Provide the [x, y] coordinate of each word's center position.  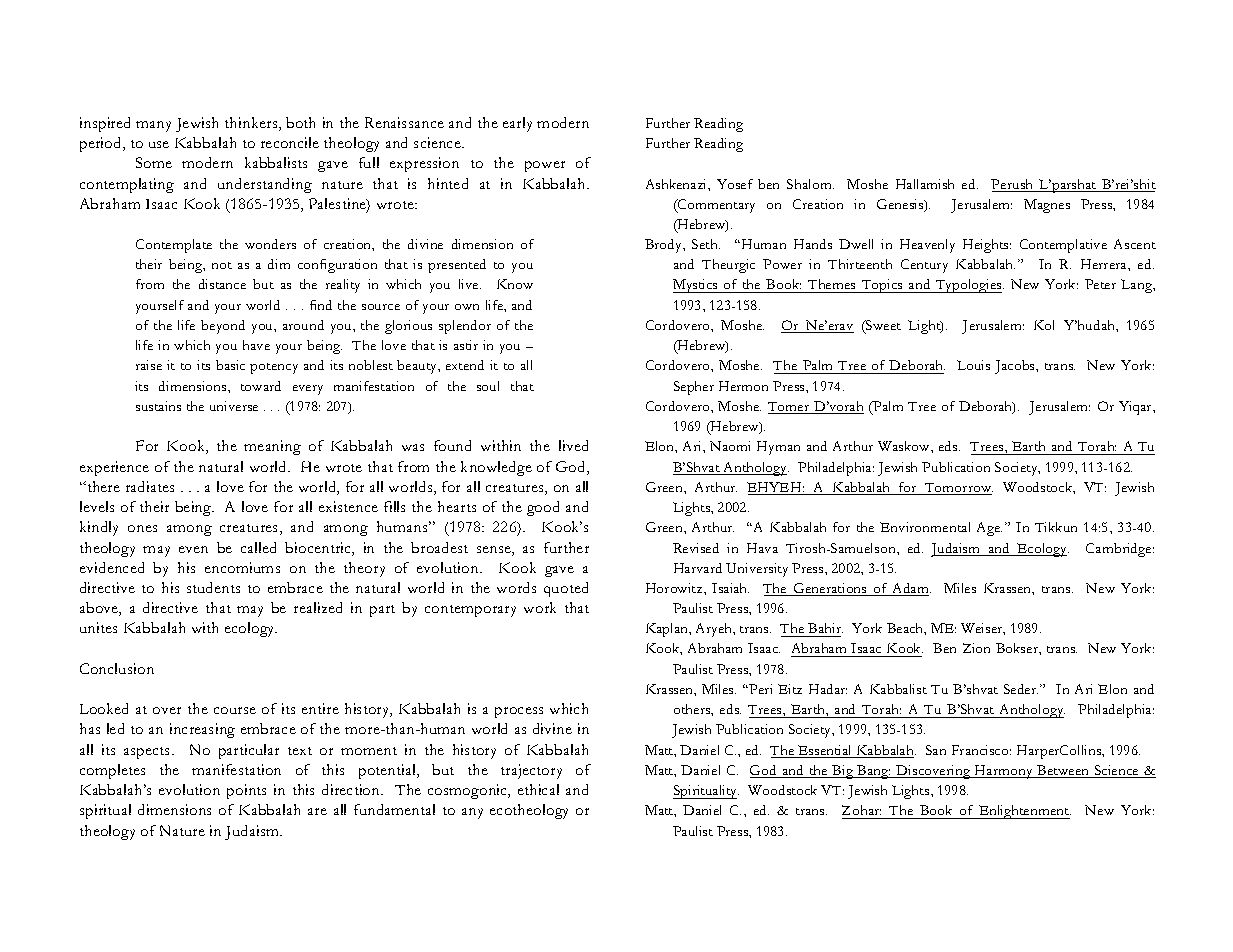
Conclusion [117, 668]
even [193, 549]
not [222, 265]
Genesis [901, 205]
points [246, 791]
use [159, 144]
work [540, 607]
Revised [696, 548]
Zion [976, 648]
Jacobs [1016, 367]
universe [234, 406]
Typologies [969, 286]
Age [989, 529]
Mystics [696, 286]
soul [488, 386]
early [517, 124]
